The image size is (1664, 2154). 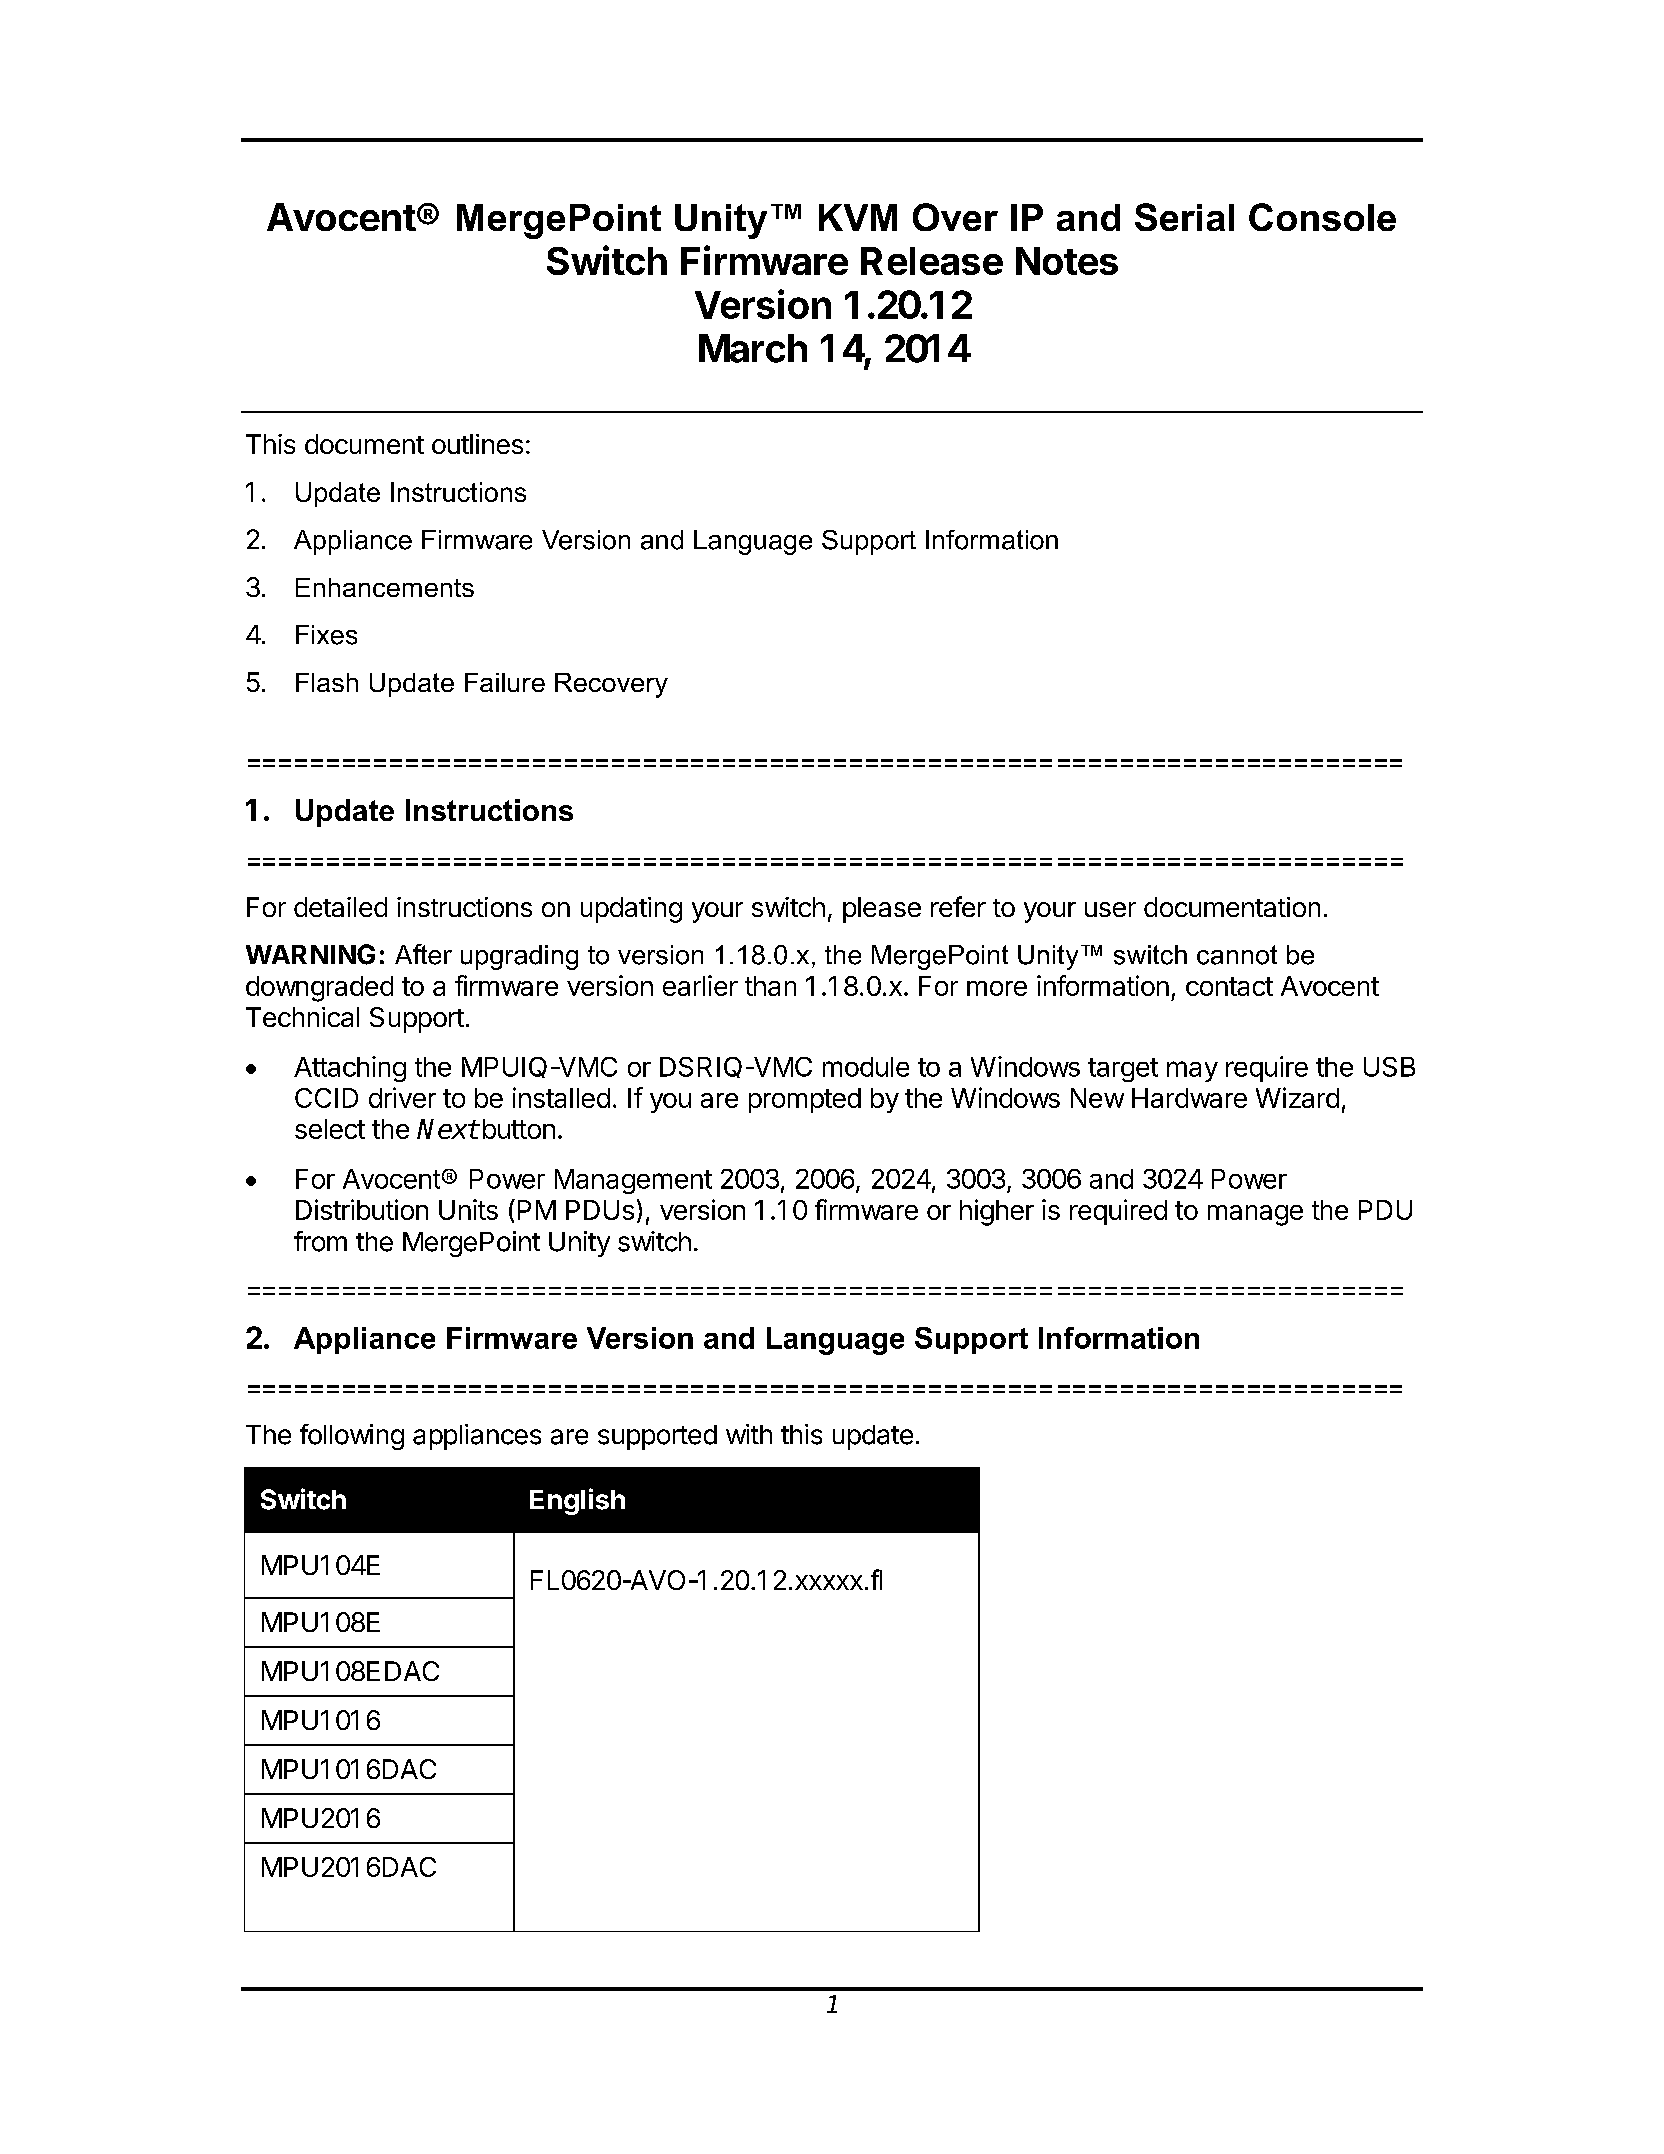 I want to click on Notes, so click(x=1067, y=261).
